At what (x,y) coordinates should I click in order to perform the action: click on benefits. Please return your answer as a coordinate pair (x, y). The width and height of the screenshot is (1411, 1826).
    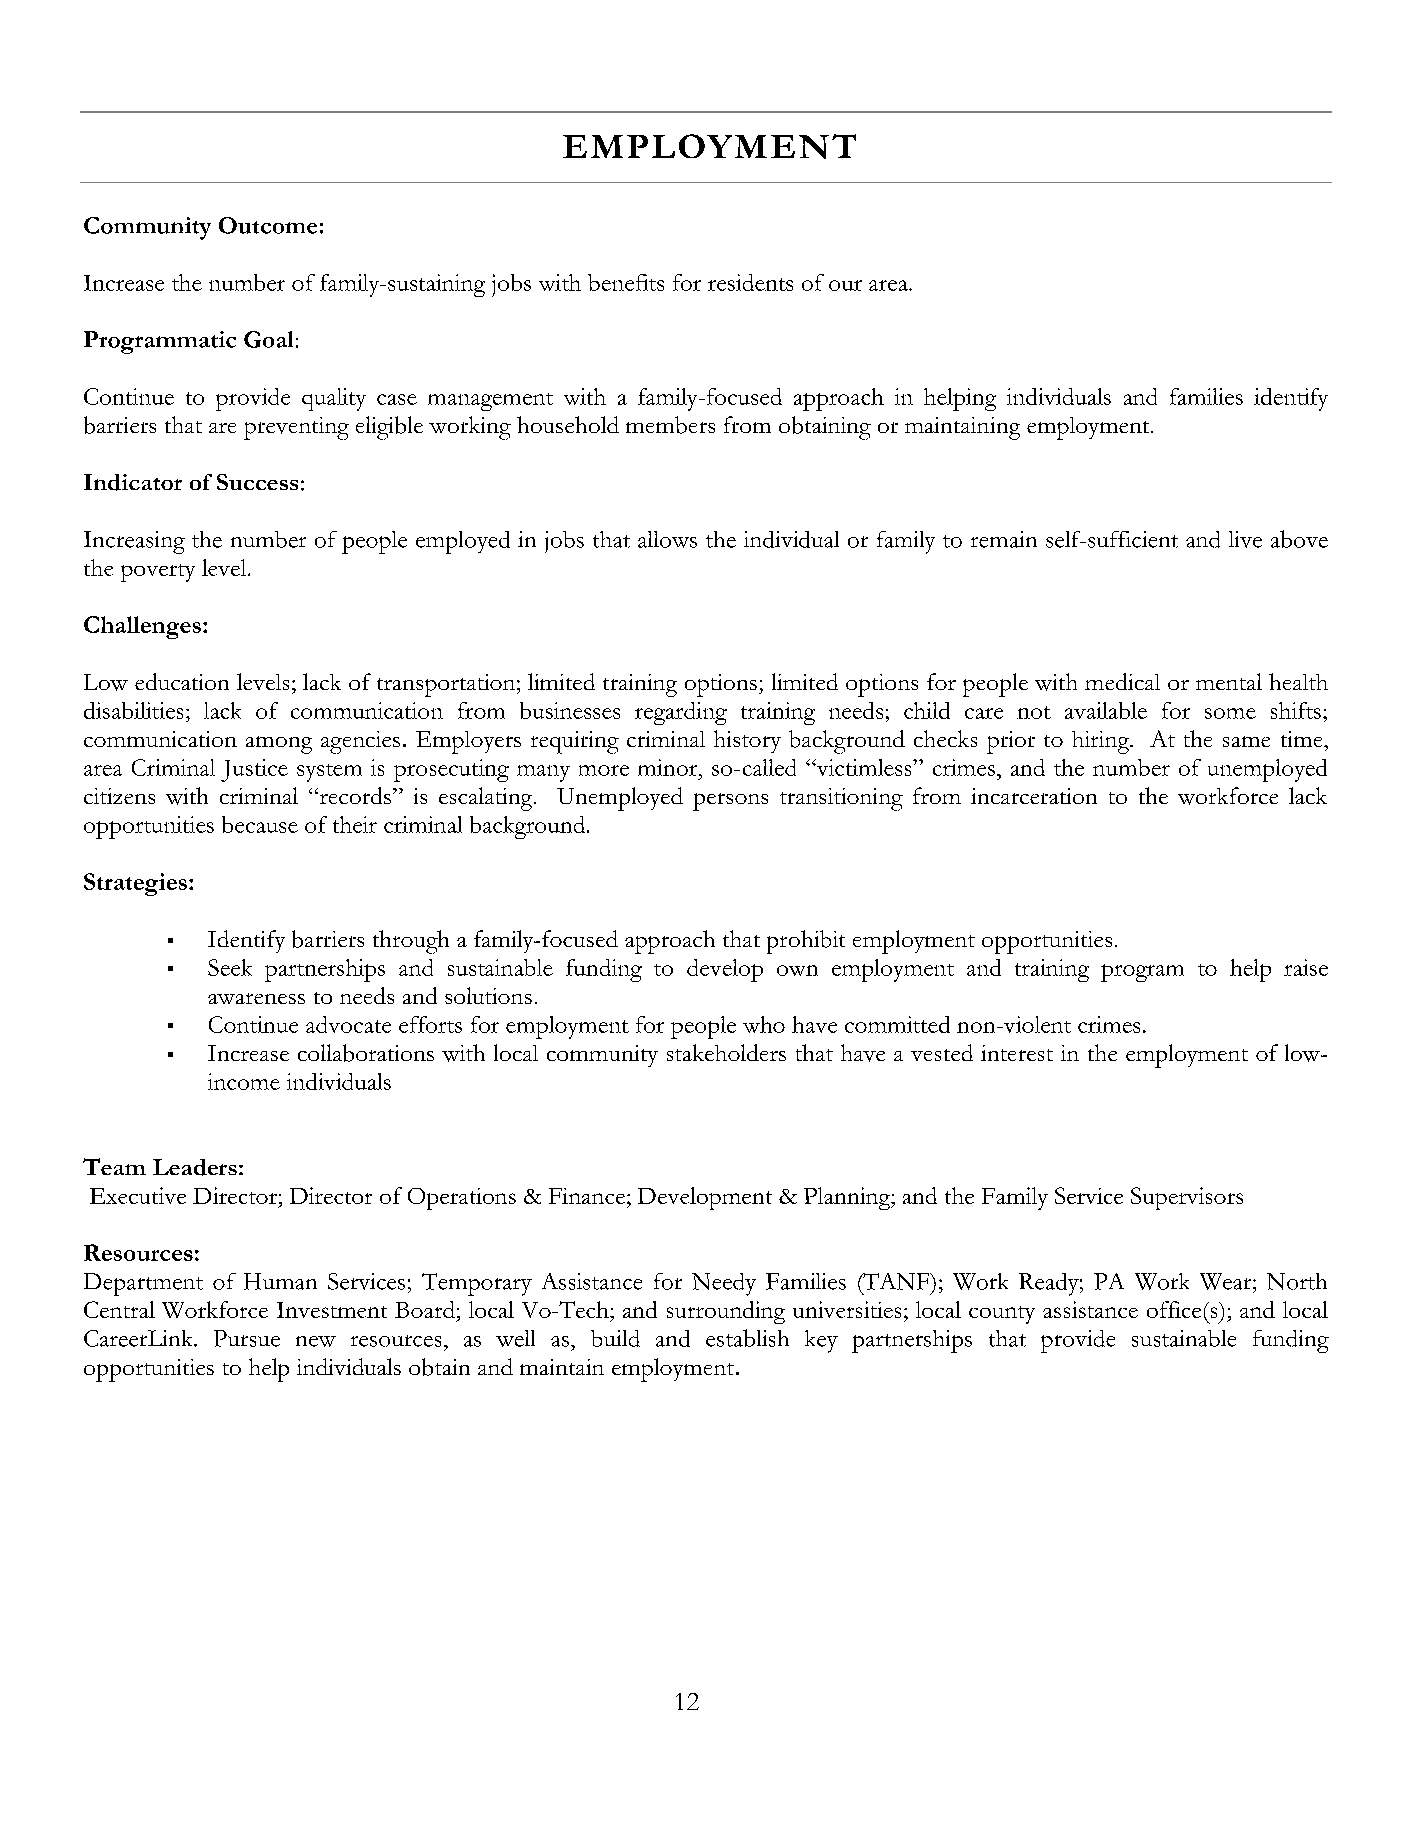
    Looking at the image, I should click on (626, 282).
